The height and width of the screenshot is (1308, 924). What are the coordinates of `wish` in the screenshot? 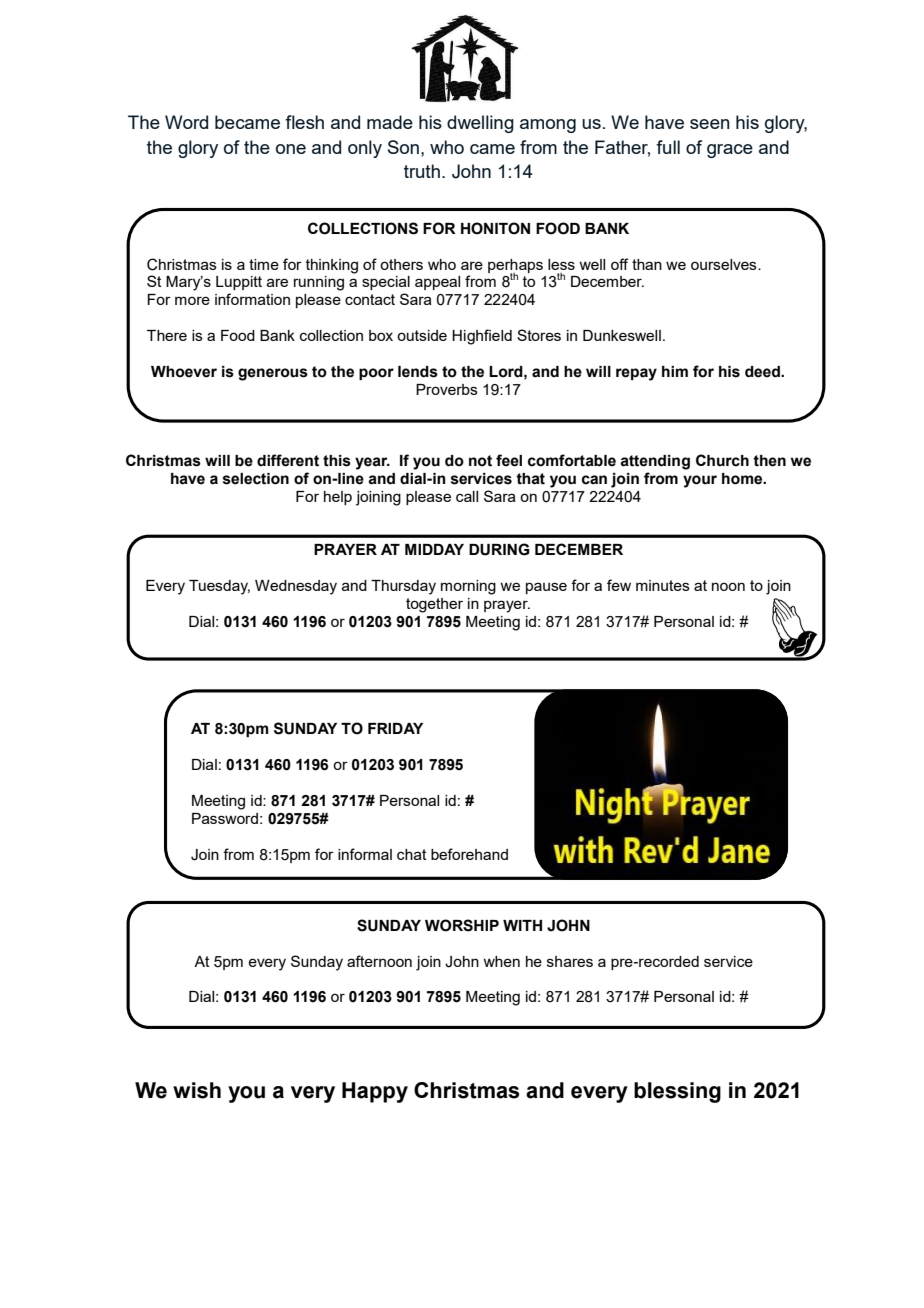 It's located at (197, 1090).
